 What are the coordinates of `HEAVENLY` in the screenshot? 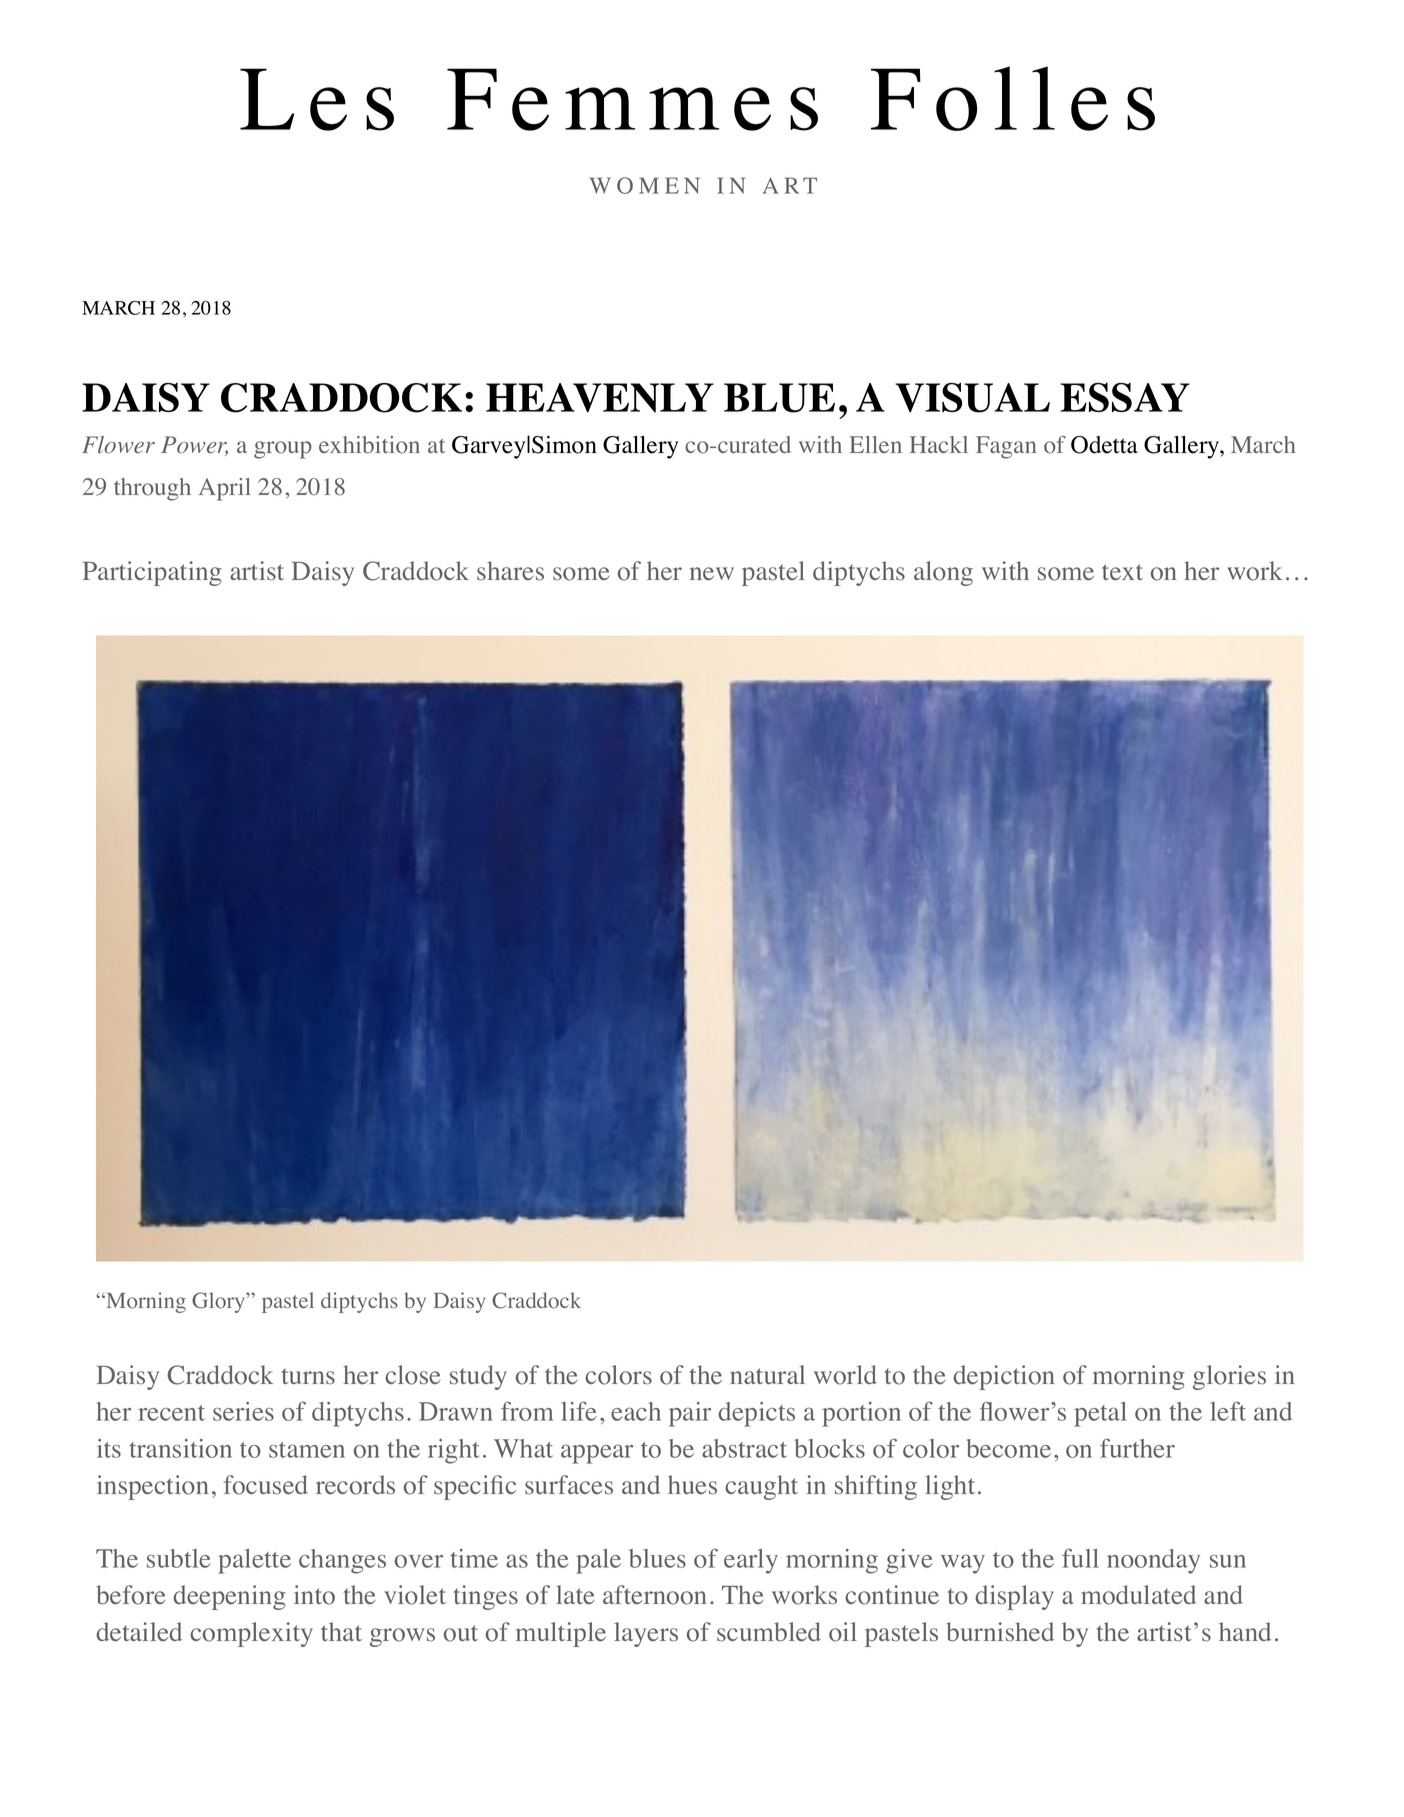 It's located at (600, 398).
